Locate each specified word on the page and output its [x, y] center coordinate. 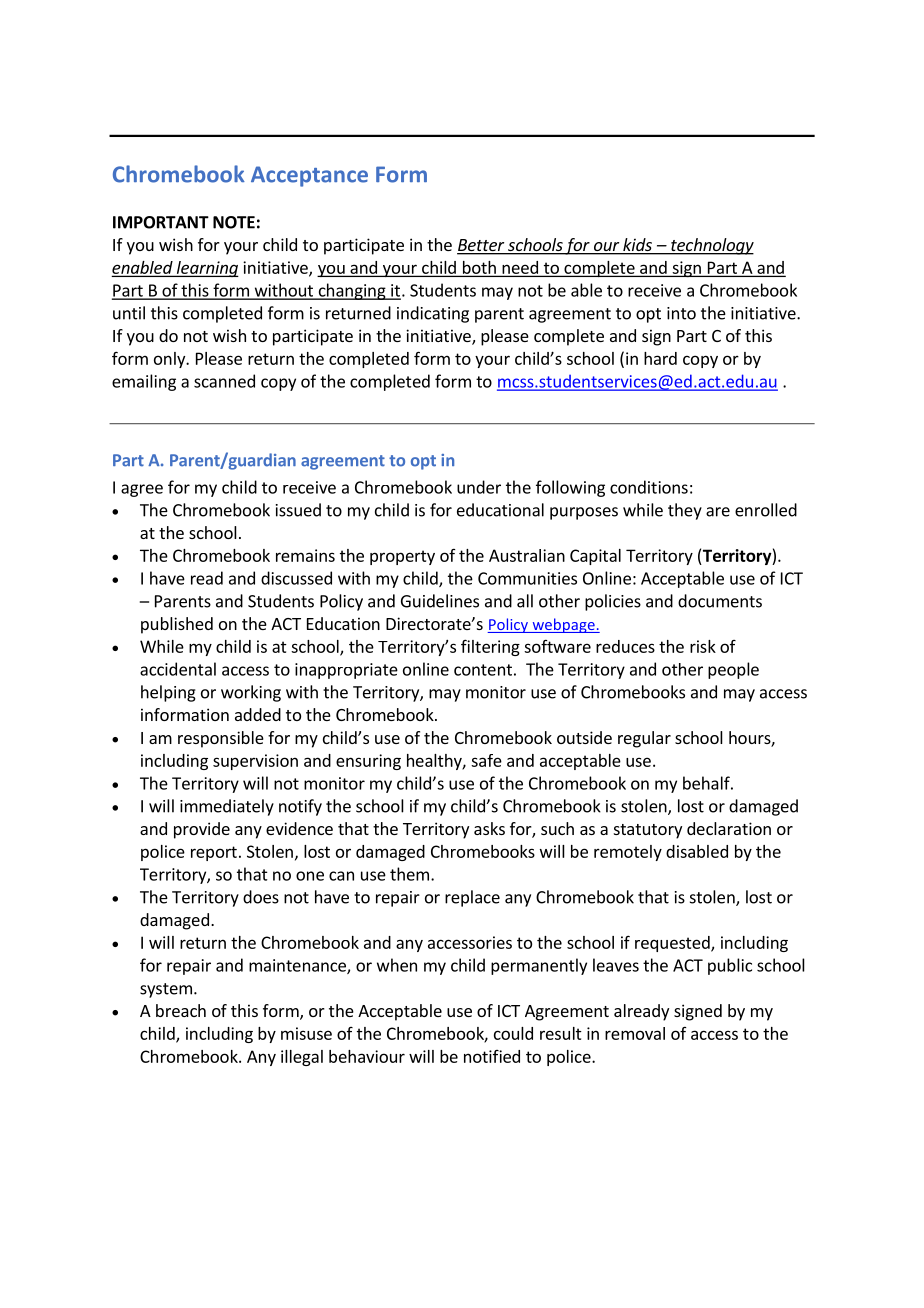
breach [181, 1010]
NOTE [234, 222]
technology [711, 246]
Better [482, 246]
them [409, 874]
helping [168, 693]
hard [660, 358]
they [685, 511]
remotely [628, 853]
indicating [433, 314]
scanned [224, 381]
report [214, 853]
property [402, 557]
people [733, 670]
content [483, 670]
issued [298, 510]
